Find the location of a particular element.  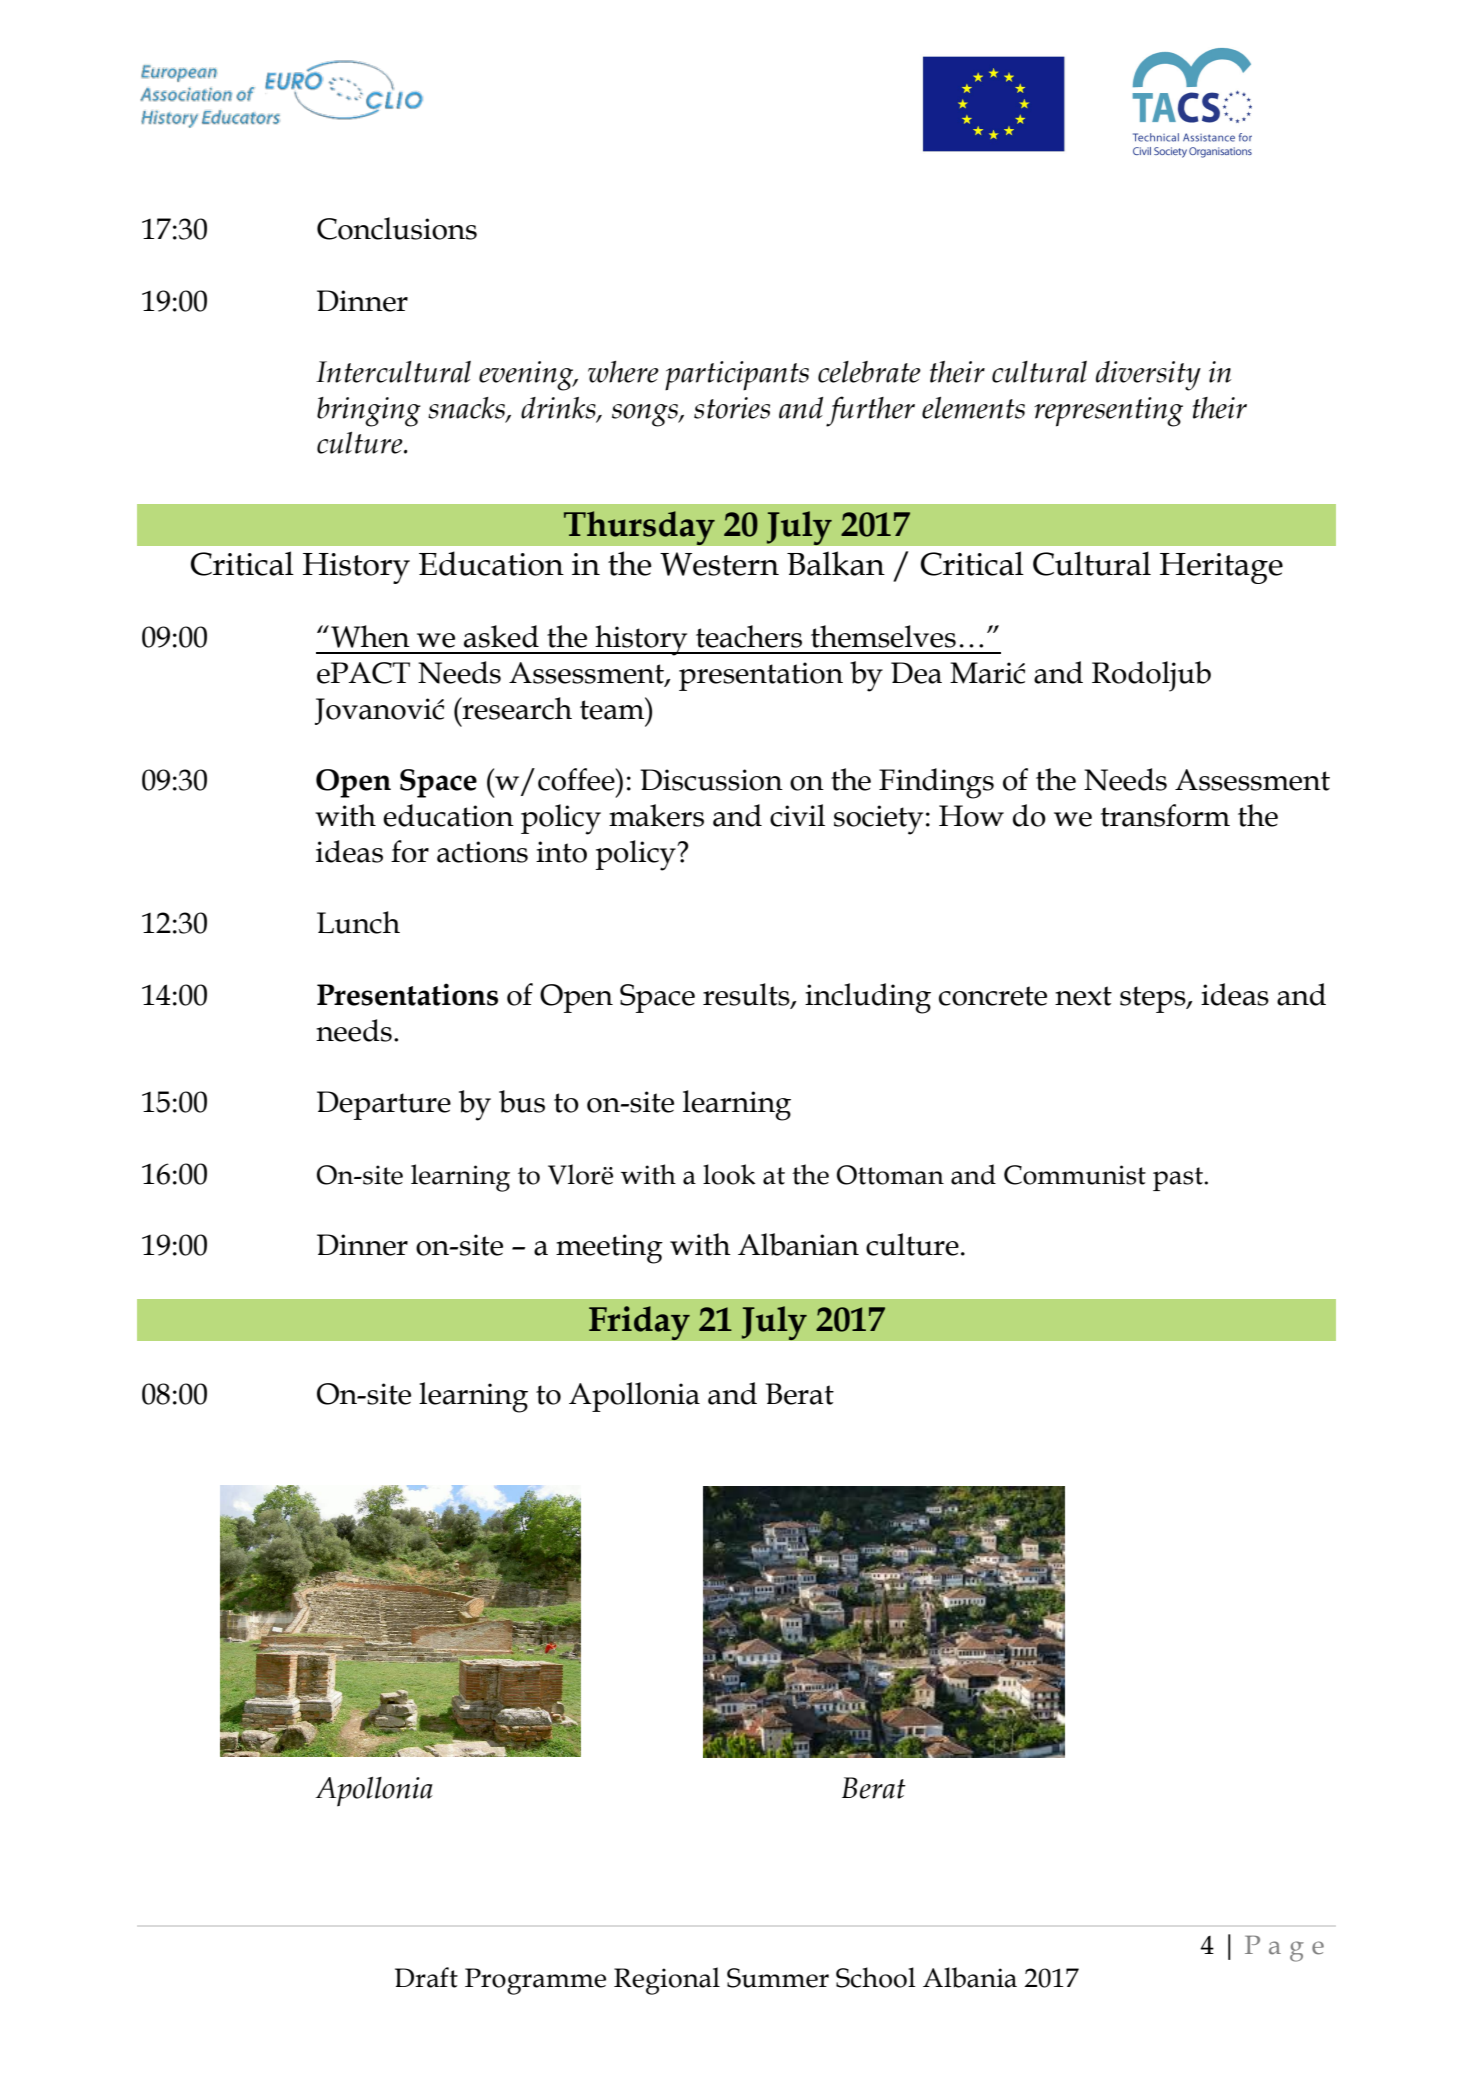

diversity is located at coordinates (1148, 376).
